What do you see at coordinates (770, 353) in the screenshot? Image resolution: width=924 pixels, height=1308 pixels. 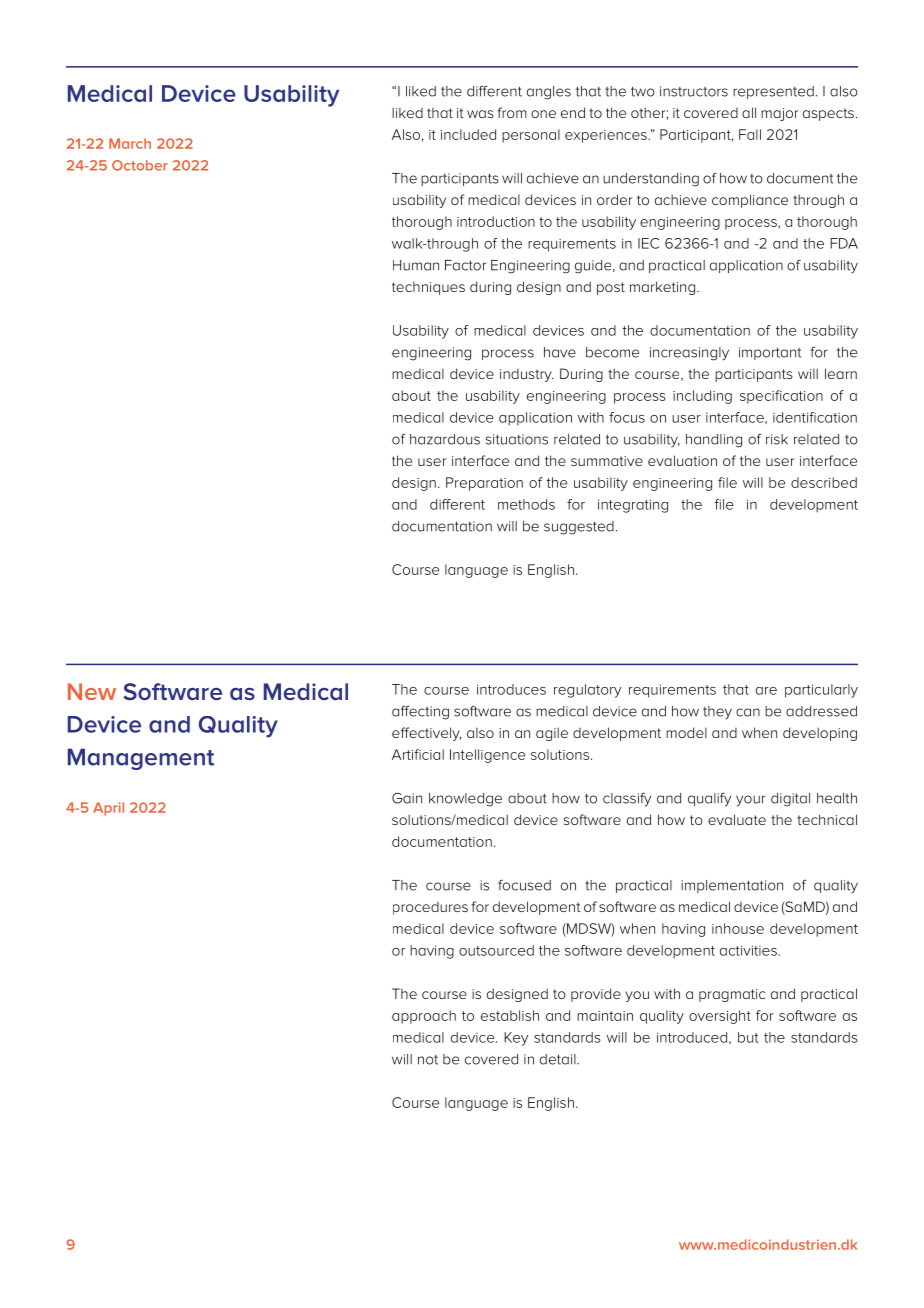 I see `important` at bounding box center [770, 353].
